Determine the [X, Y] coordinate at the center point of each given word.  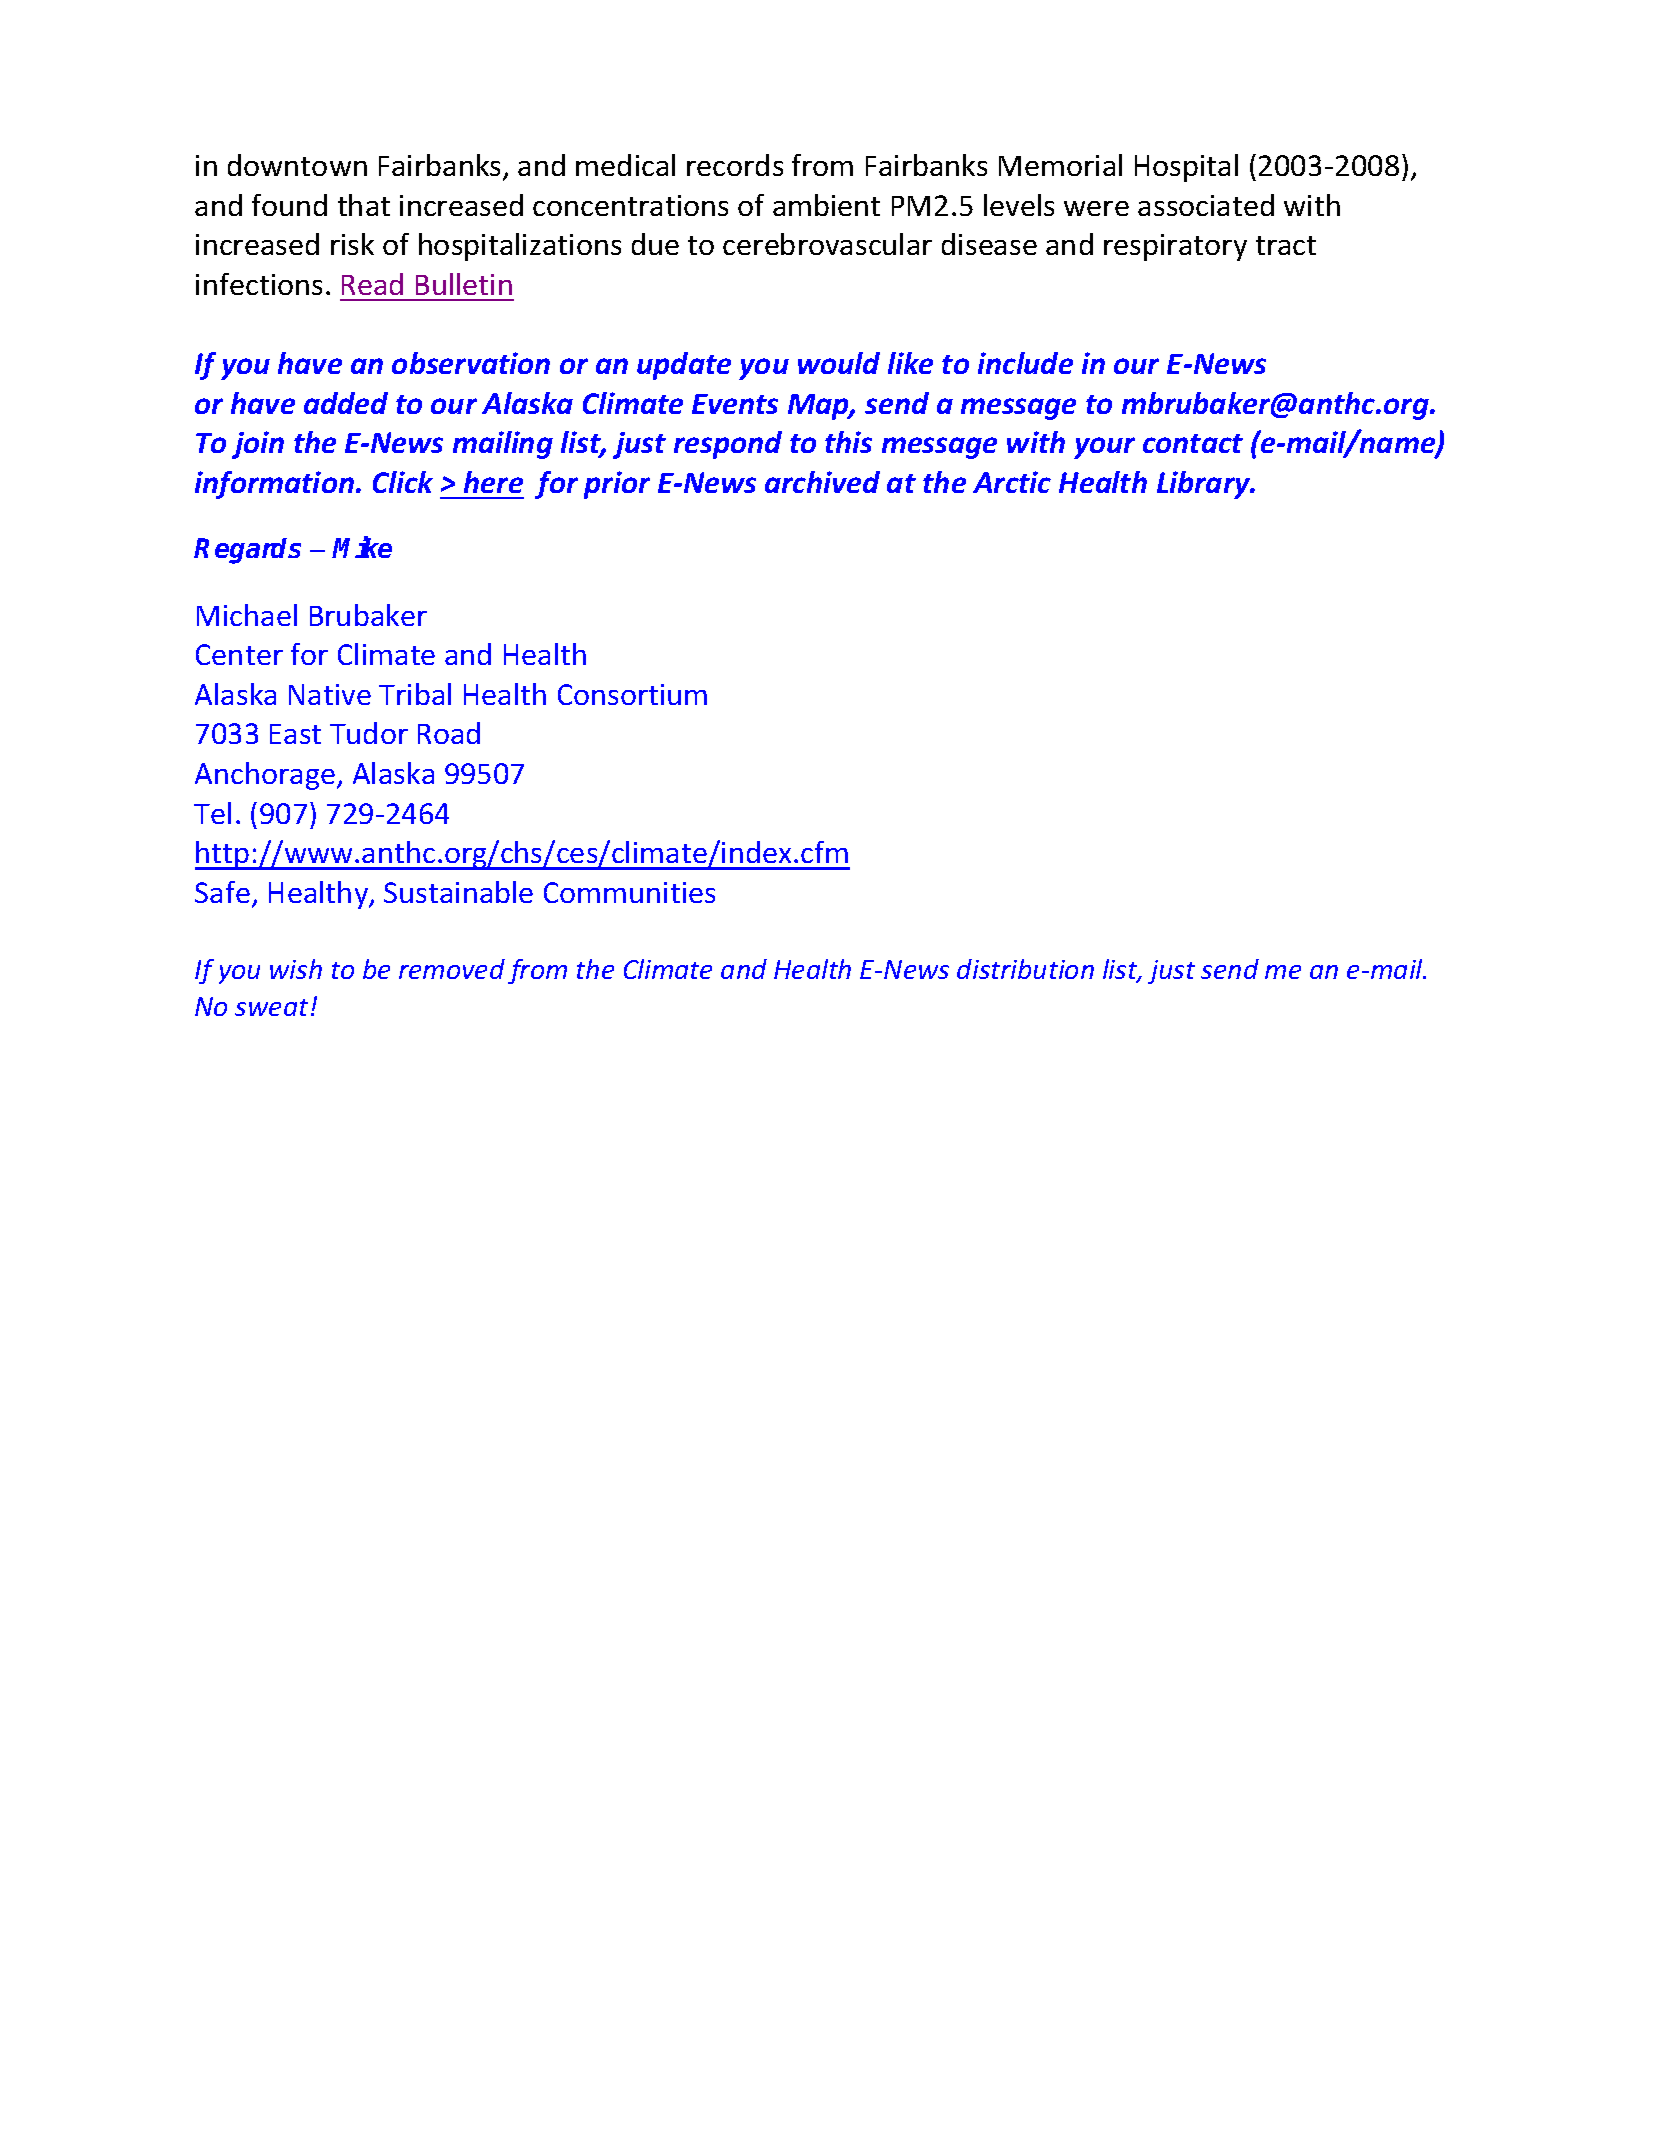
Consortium [632, 694]
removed [452, 969]
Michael [247, 615]
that [364, 205]
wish [296, 969]
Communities [629, 892]
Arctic [1012, 482]
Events [735, 404]
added [346, 403]
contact [1193, 443]
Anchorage [266, 776]
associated [1206, 205]
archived [822, 482]
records [735, 165]
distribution [1025, 969]
